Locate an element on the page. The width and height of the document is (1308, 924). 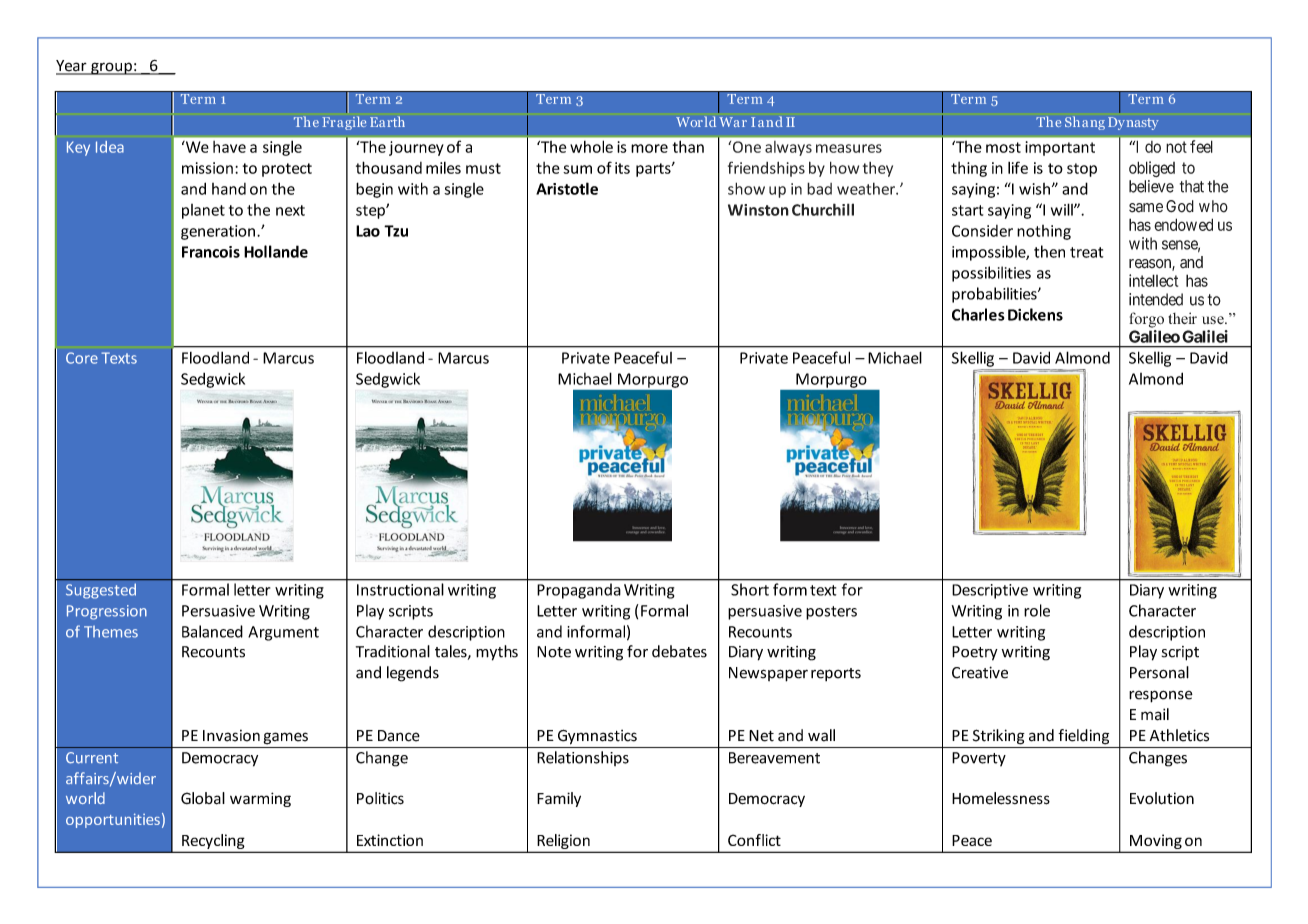
Propaganda is located at coordinates (579, 591).
